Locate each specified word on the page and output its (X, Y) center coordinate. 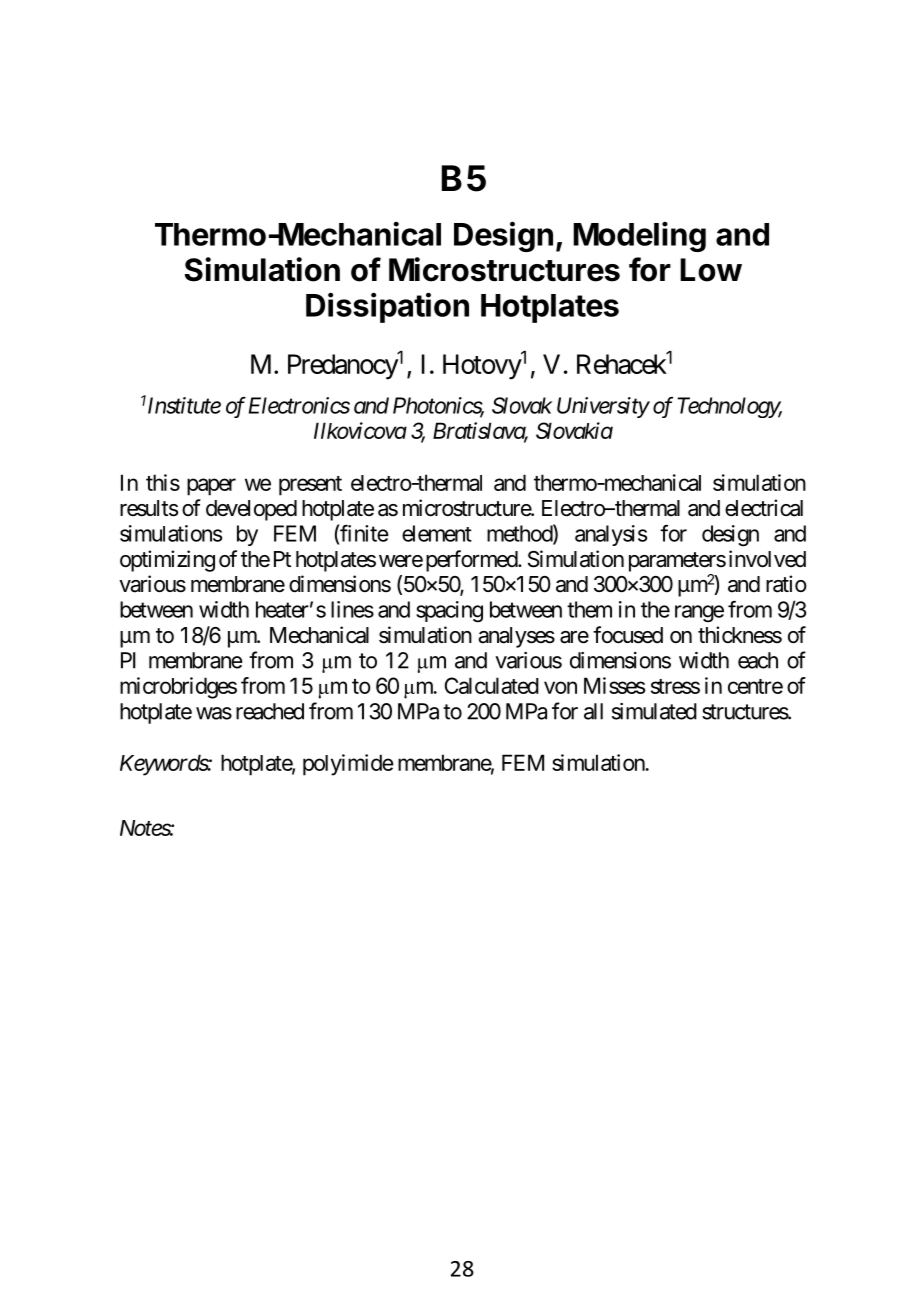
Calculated (492, 685)
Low (711, 270)
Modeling (639, 237)
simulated (654, 711)
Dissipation (387, 307)
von (560, 687)
